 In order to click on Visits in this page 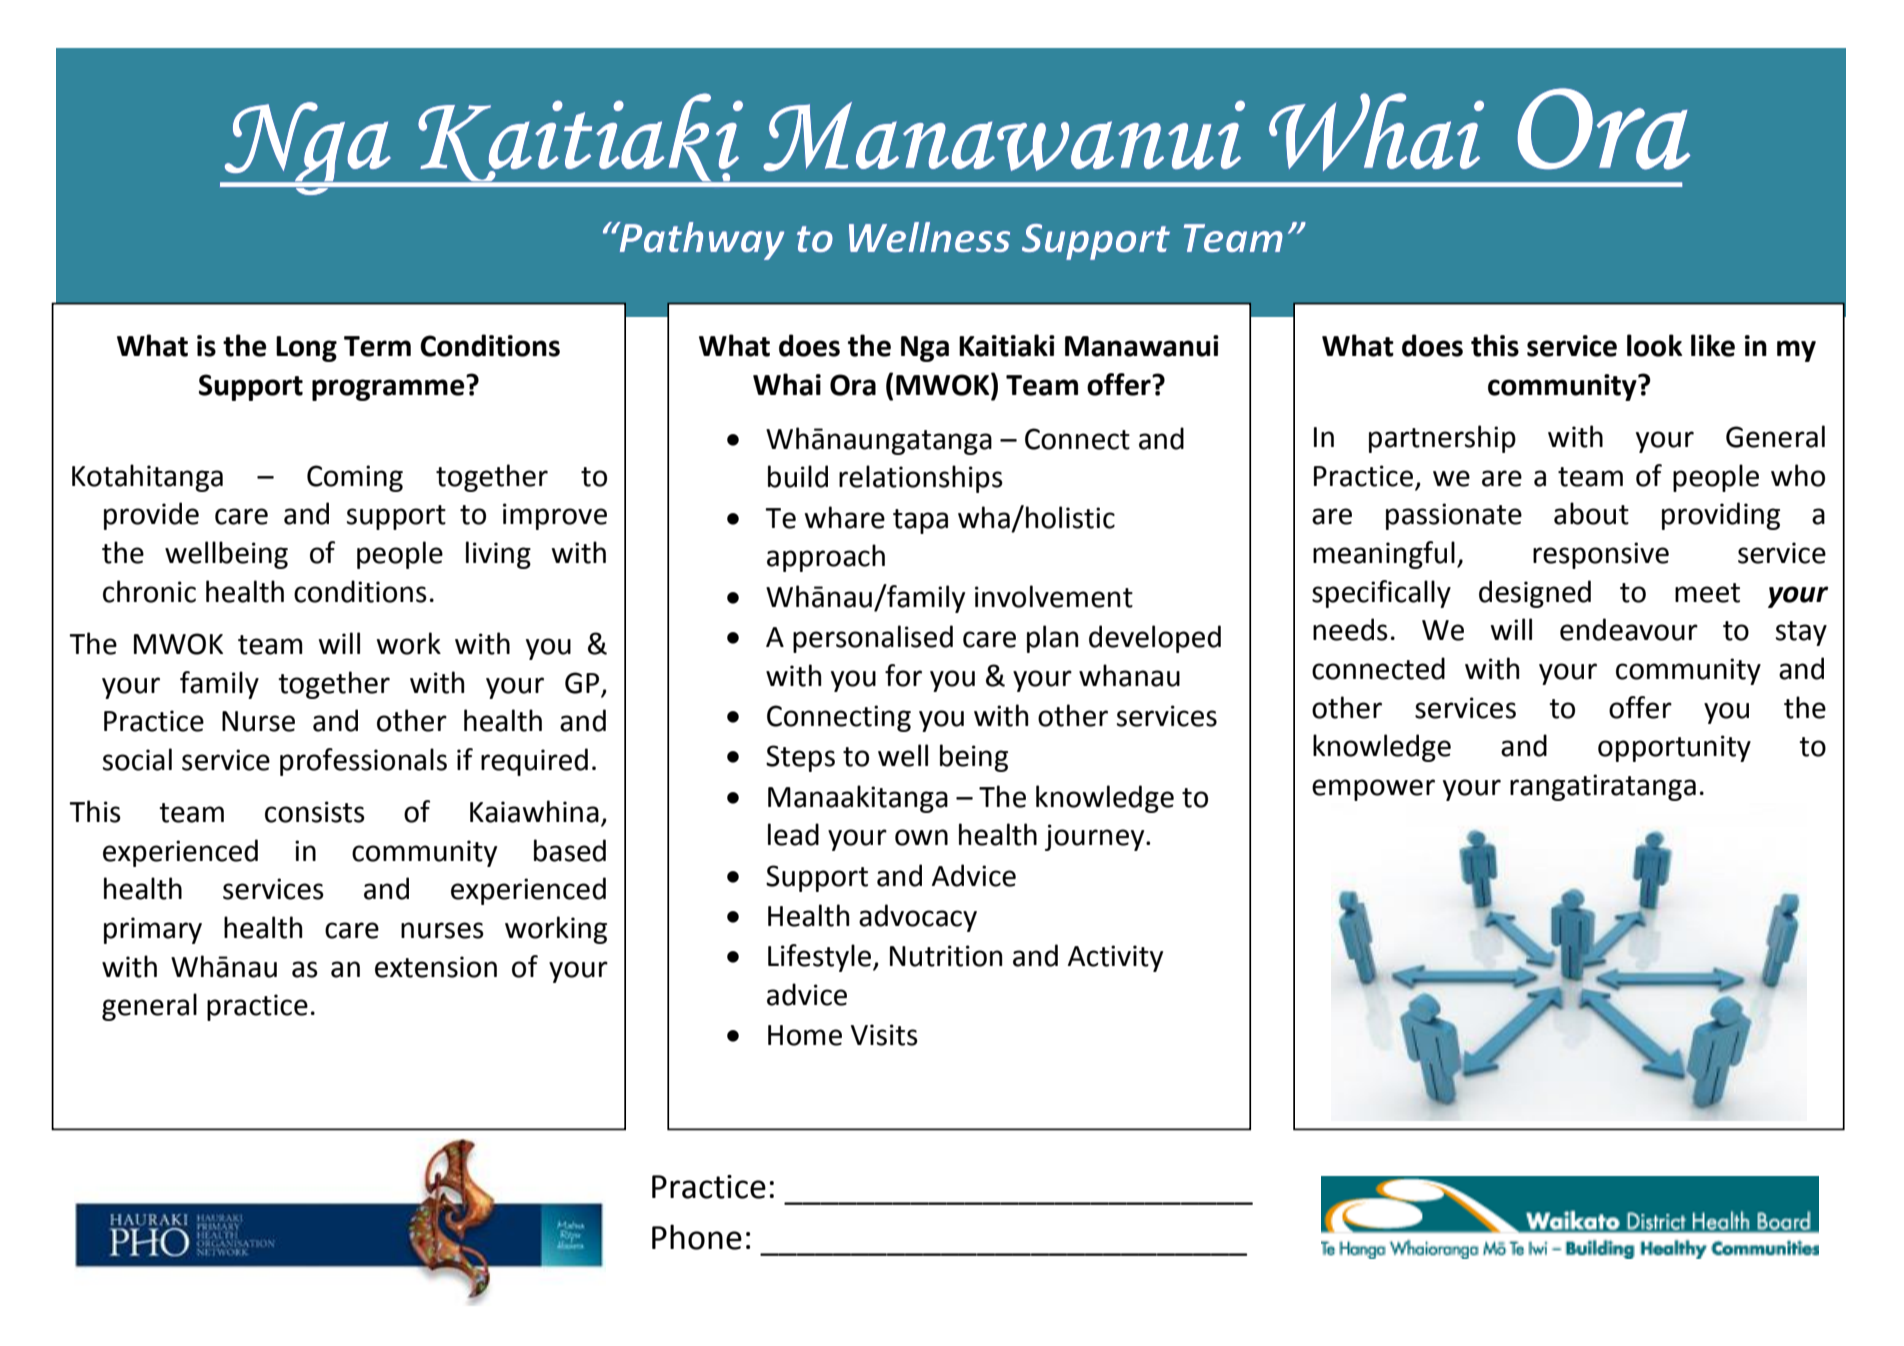, I will do `click(884, 1035)`.
